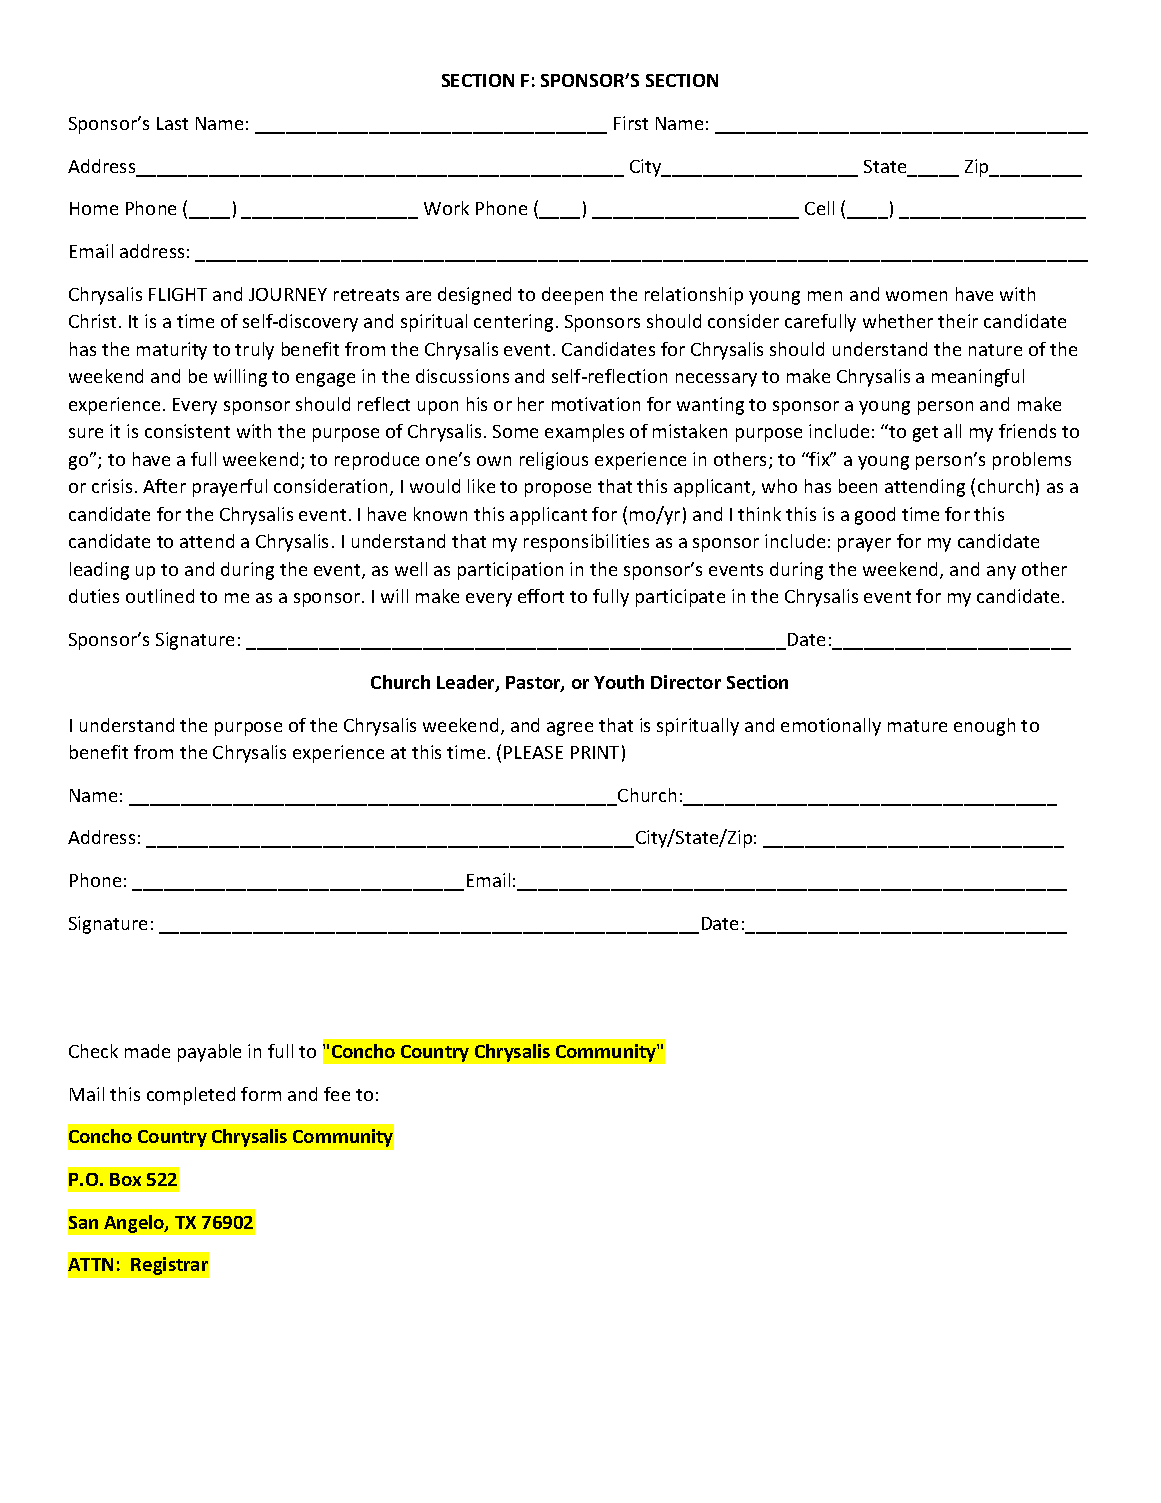 This document has height=1503, width=1161. Describe the element at coordinates (172, 123) in the document. I see `Last` at that location.
